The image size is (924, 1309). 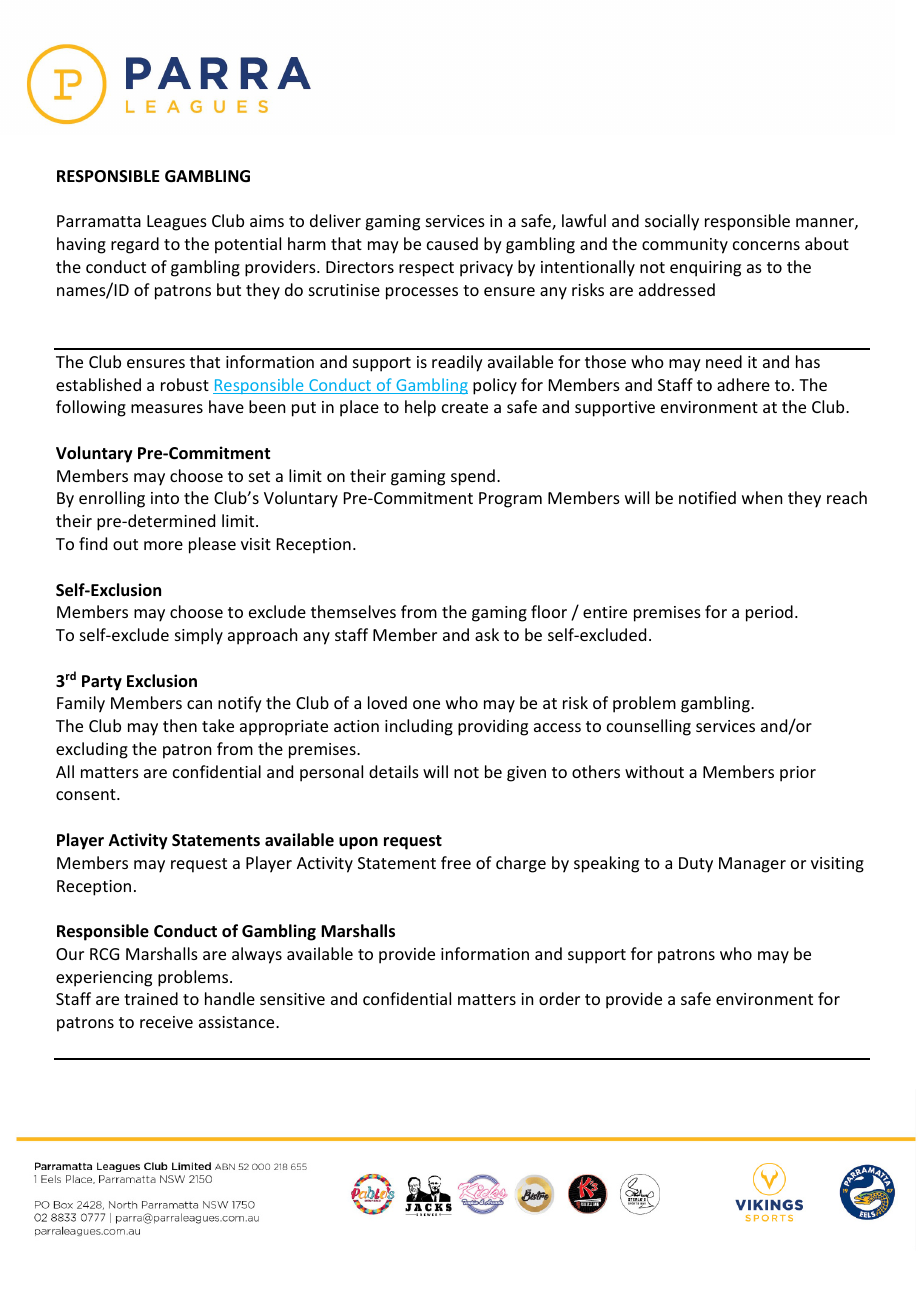 What do you see at coordinates (798, 774) in the page?
I see `prior` at bounding box center [798, 774].
